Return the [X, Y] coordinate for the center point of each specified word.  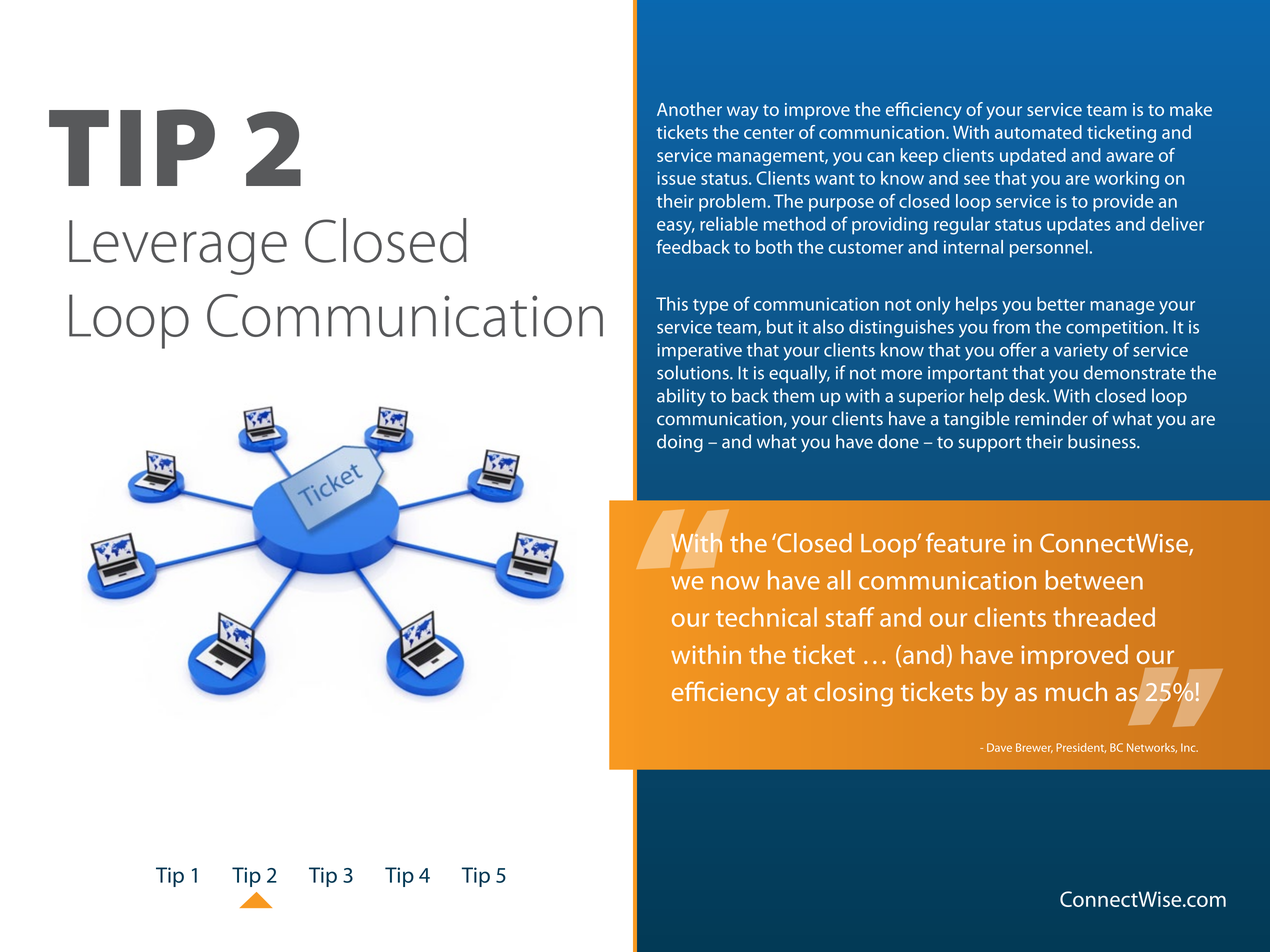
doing [680, 443]
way [742, 113]
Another [689, 109]
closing [853, 694]
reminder [1051, 418]
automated [1038, 132]
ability [681, 397]
